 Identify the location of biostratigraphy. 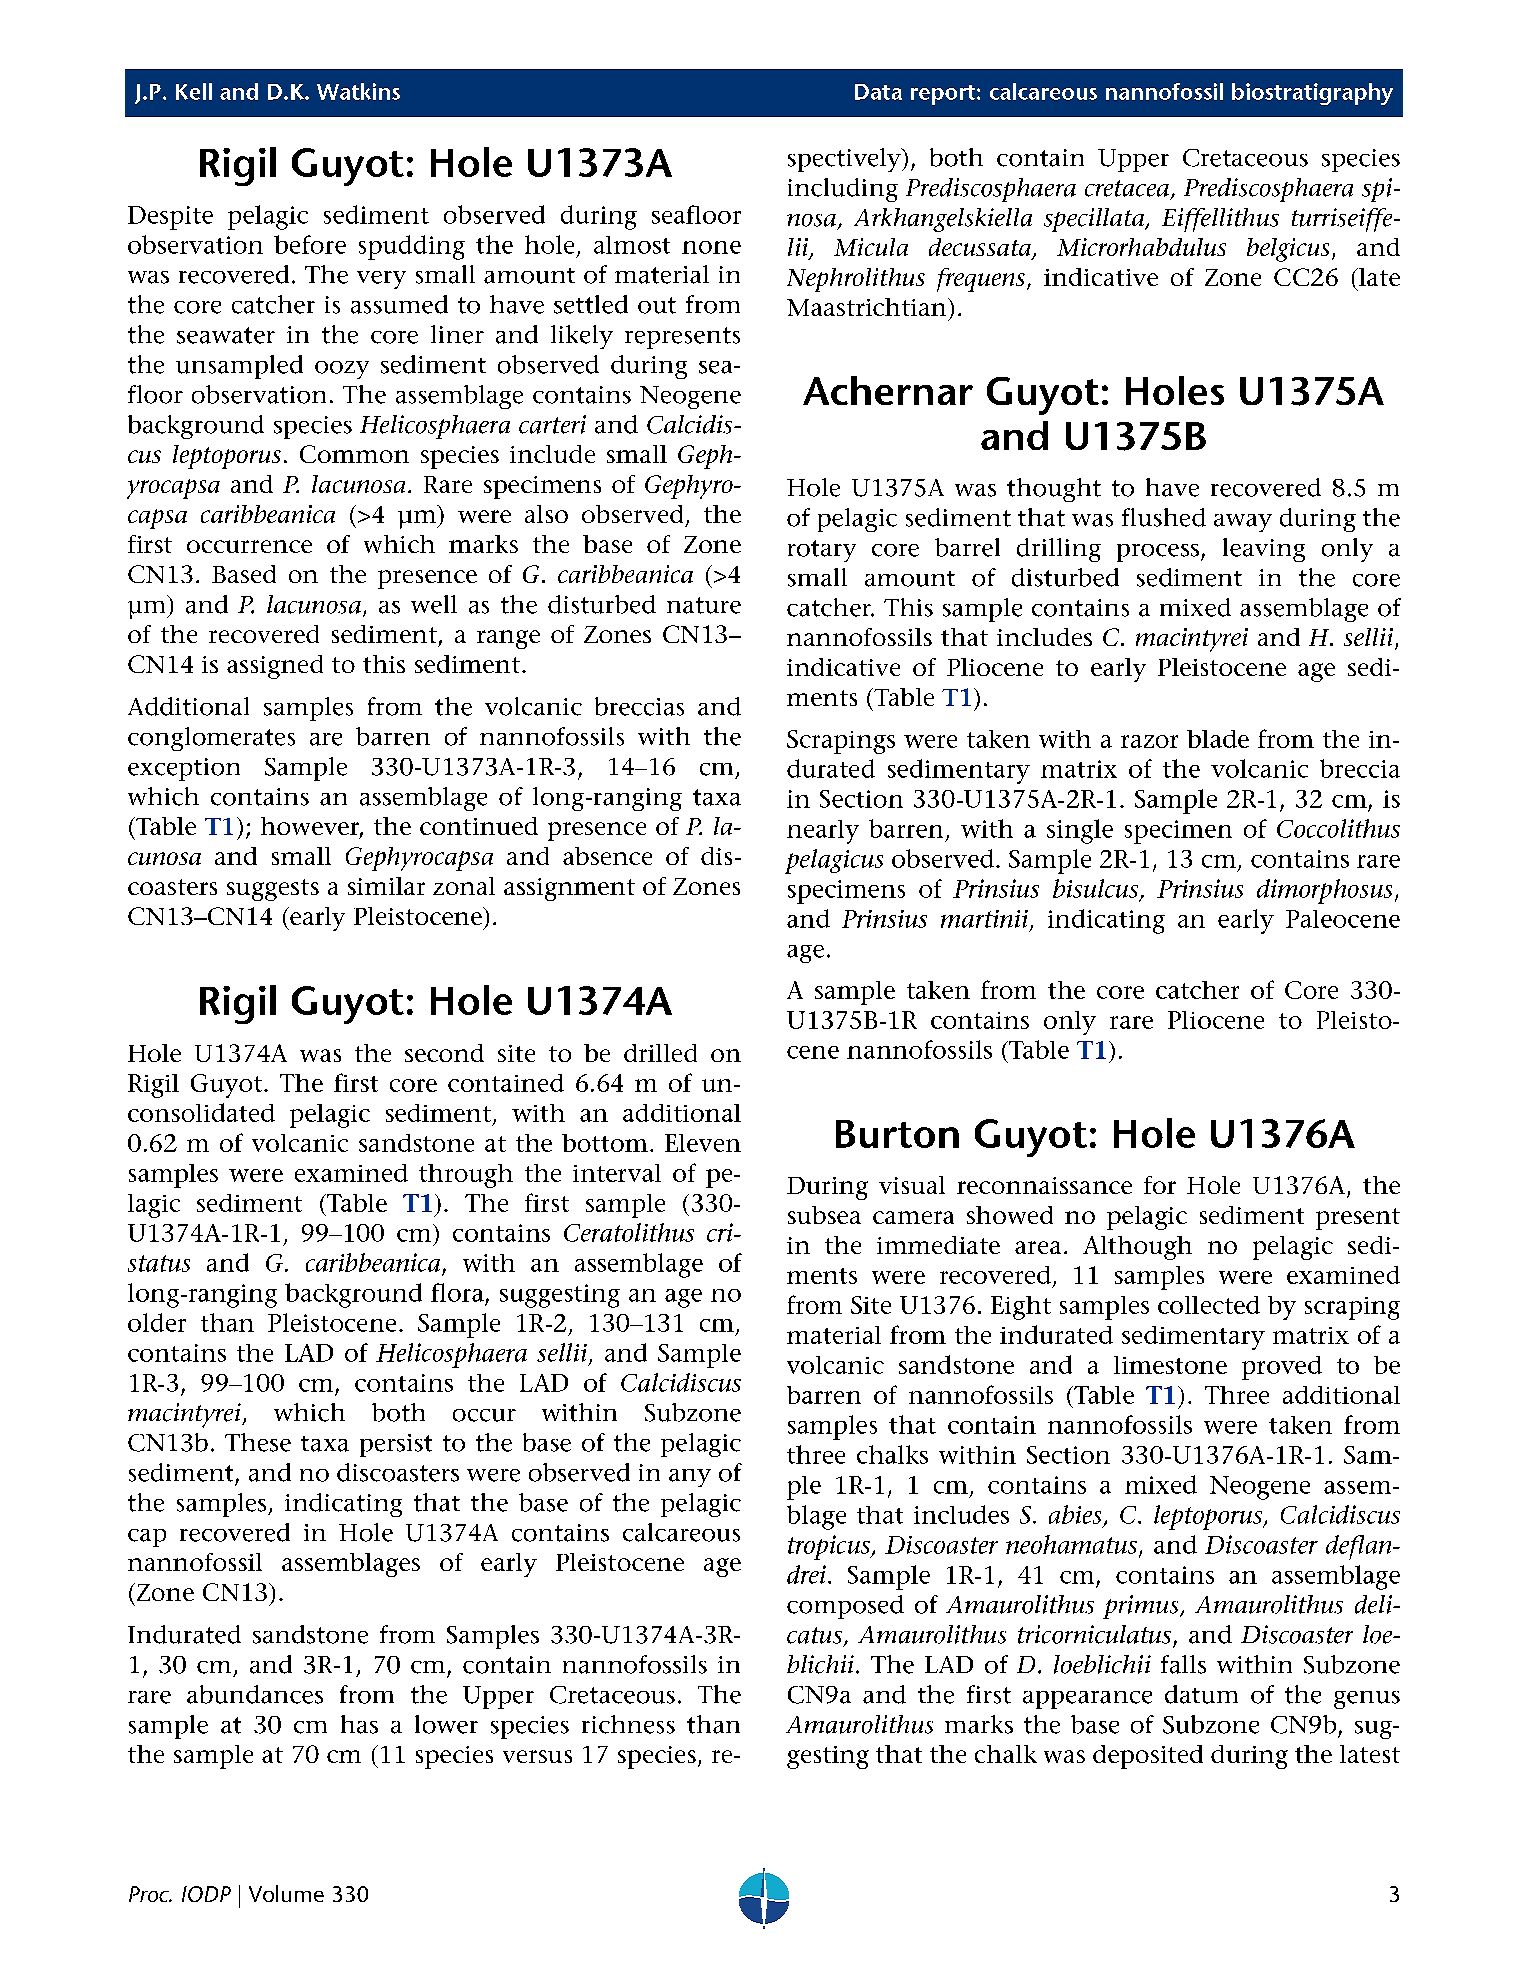
(1312, 94).
